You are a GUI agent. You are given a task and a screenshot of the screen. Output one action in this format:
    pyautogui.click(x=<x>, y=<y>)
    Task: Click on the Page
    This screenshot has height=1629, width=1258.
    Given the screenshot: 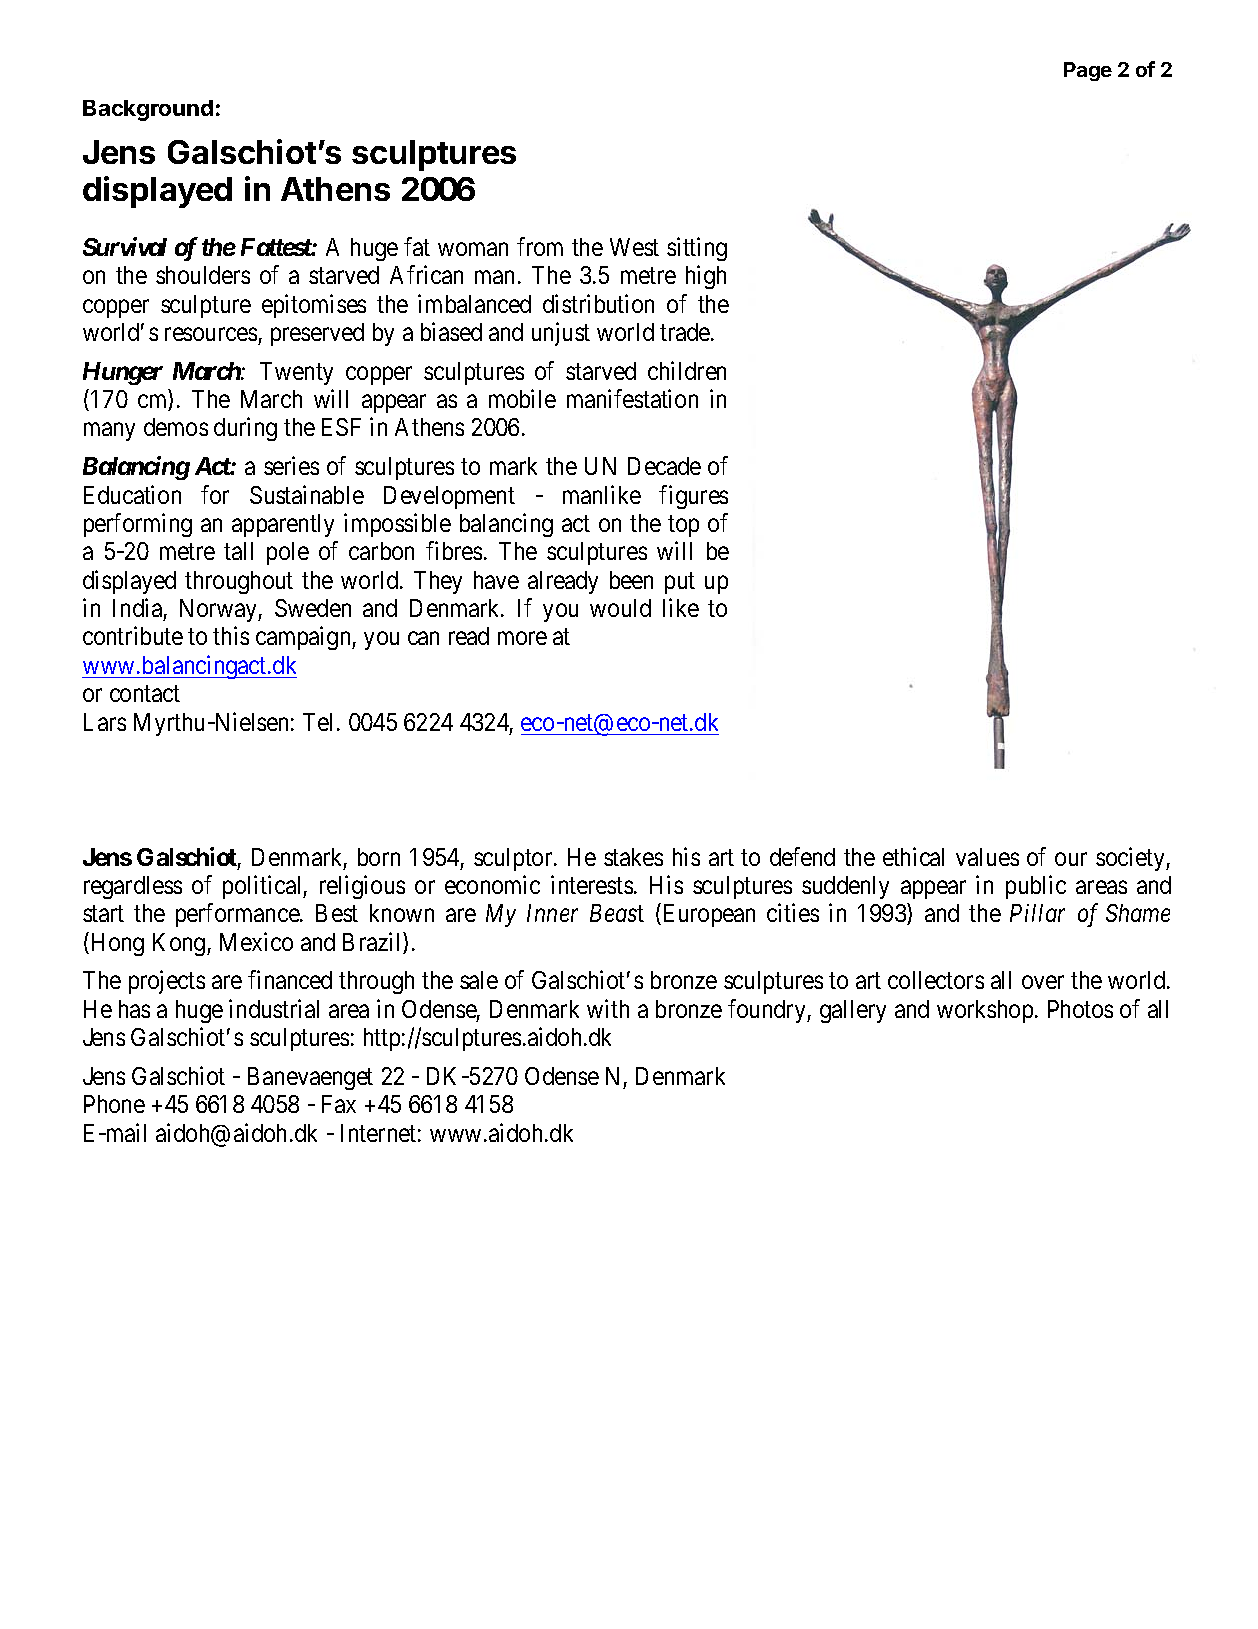 What is the action you would take?
    pyautogui.click(x=1088, y=71)
